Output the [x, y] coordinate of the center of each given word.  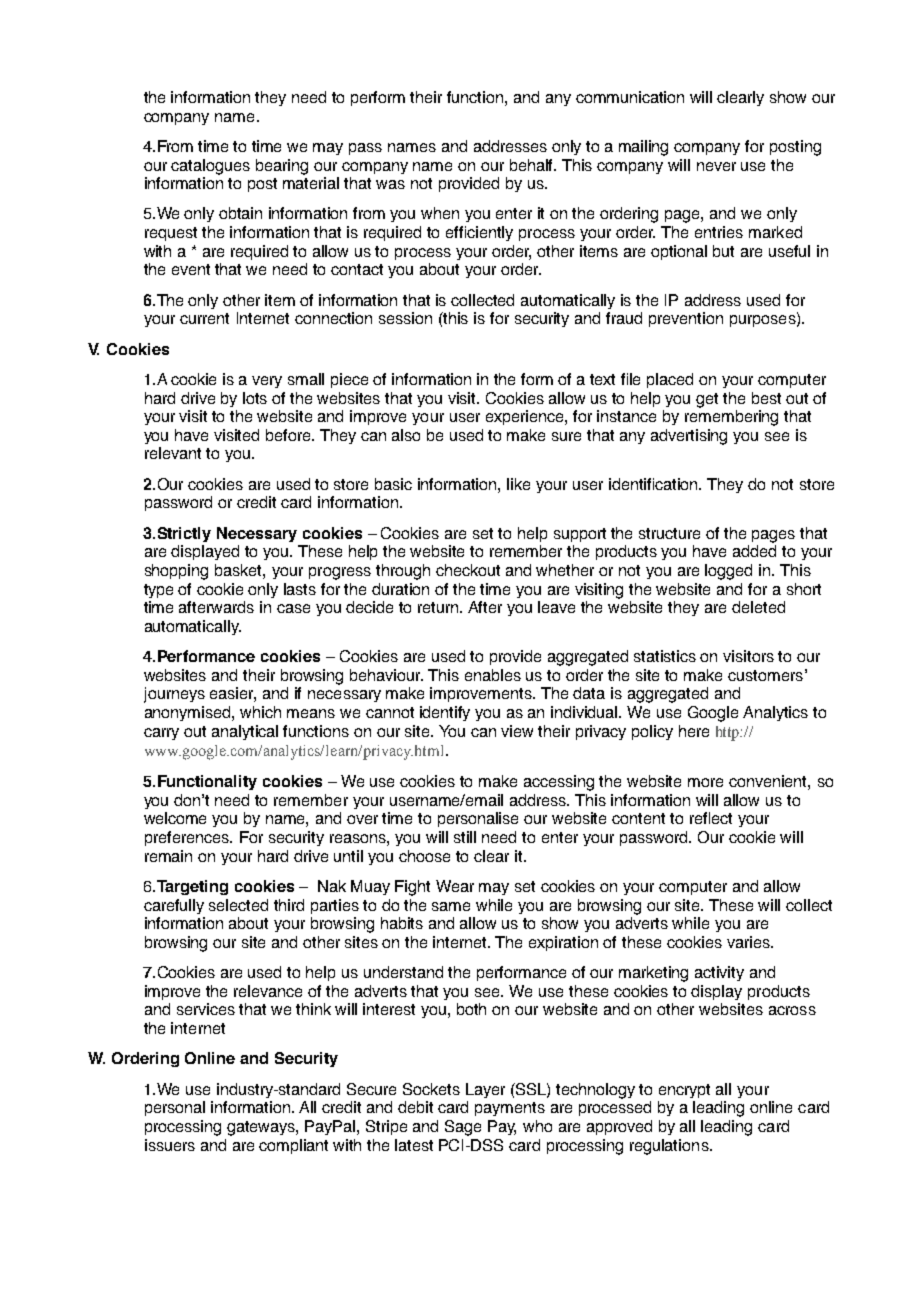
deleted [758, 607]
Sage [463, 1128]
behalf [533, 165]
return [440, 607]
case [293, 608]
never [716, 166]
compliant [293, 1146]
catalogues [210, 167]
